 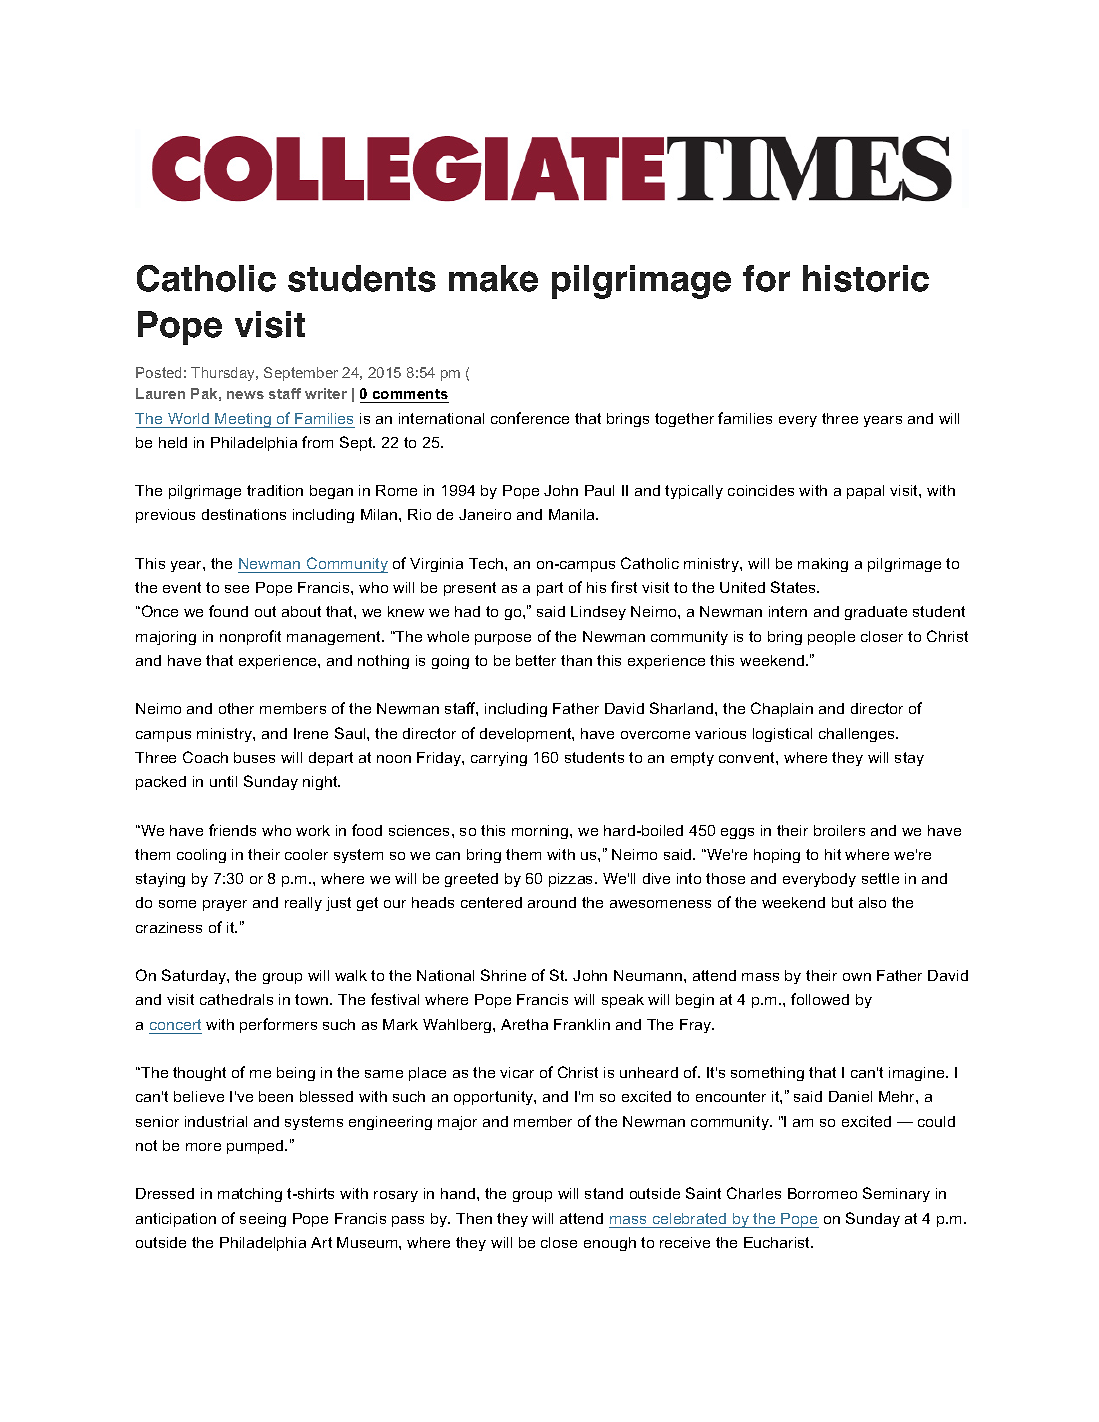 What do you see at coordinates (275, 490) in the page?
I see `tradition` at bounding box center [275, 490].
